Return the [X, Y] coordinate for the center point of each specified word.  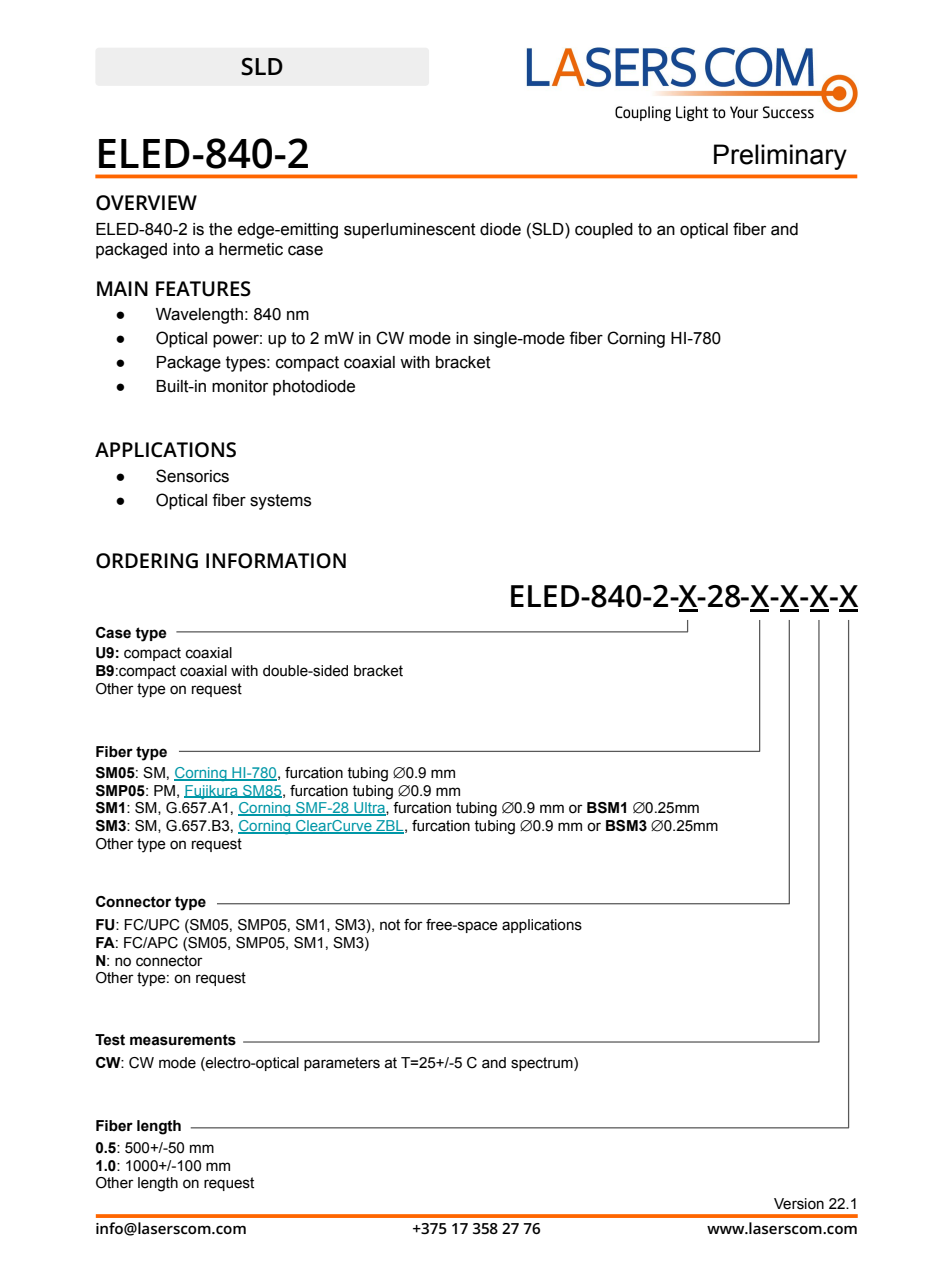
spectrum [543, 1064]
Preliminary [780, 157]
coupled [604, 231]
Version [799, 1204]
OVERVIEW [146, 203]
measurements [183, 1040]
